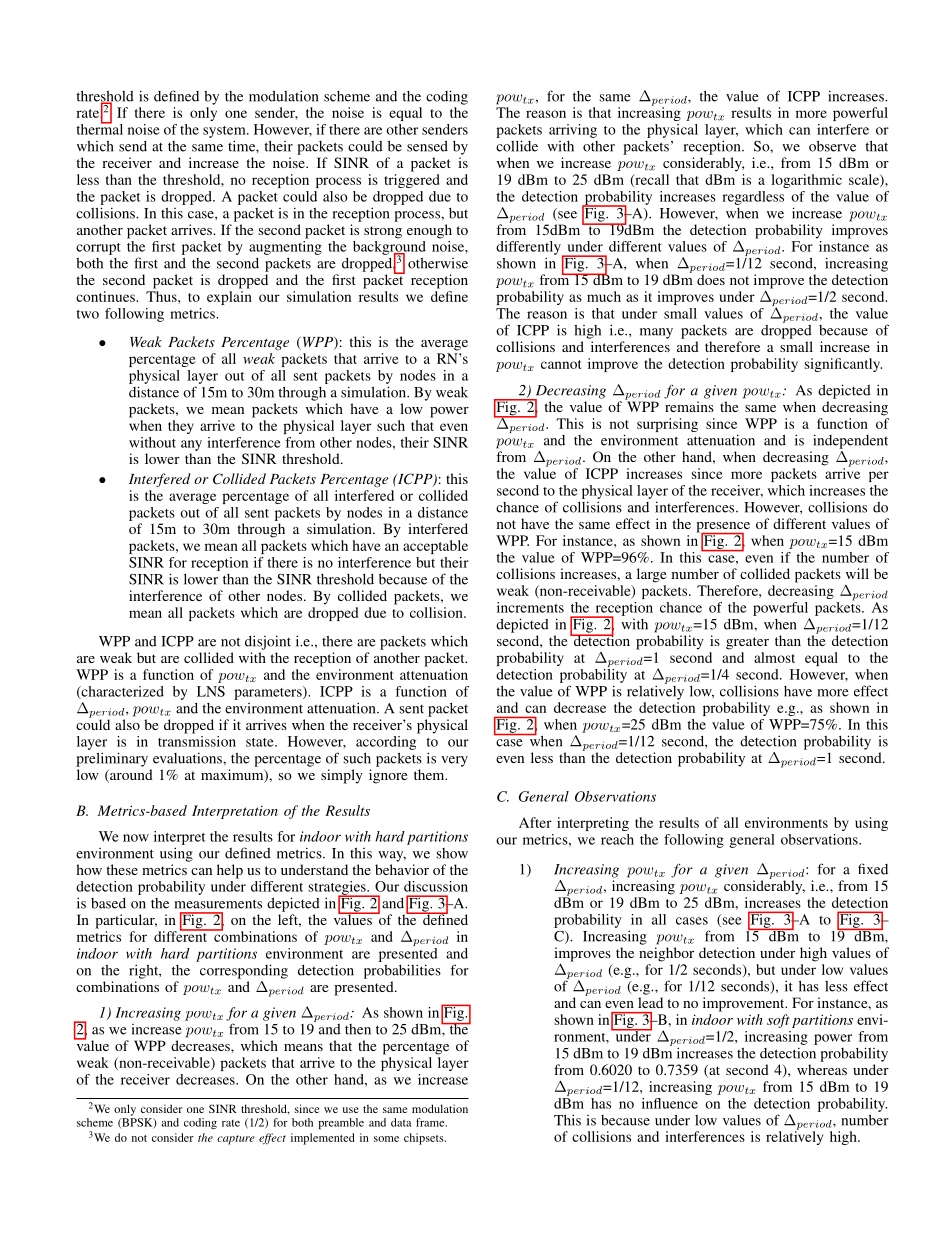 The width and height of the page is (952, 1233). I want to click on capture, so click(236, 1140).
